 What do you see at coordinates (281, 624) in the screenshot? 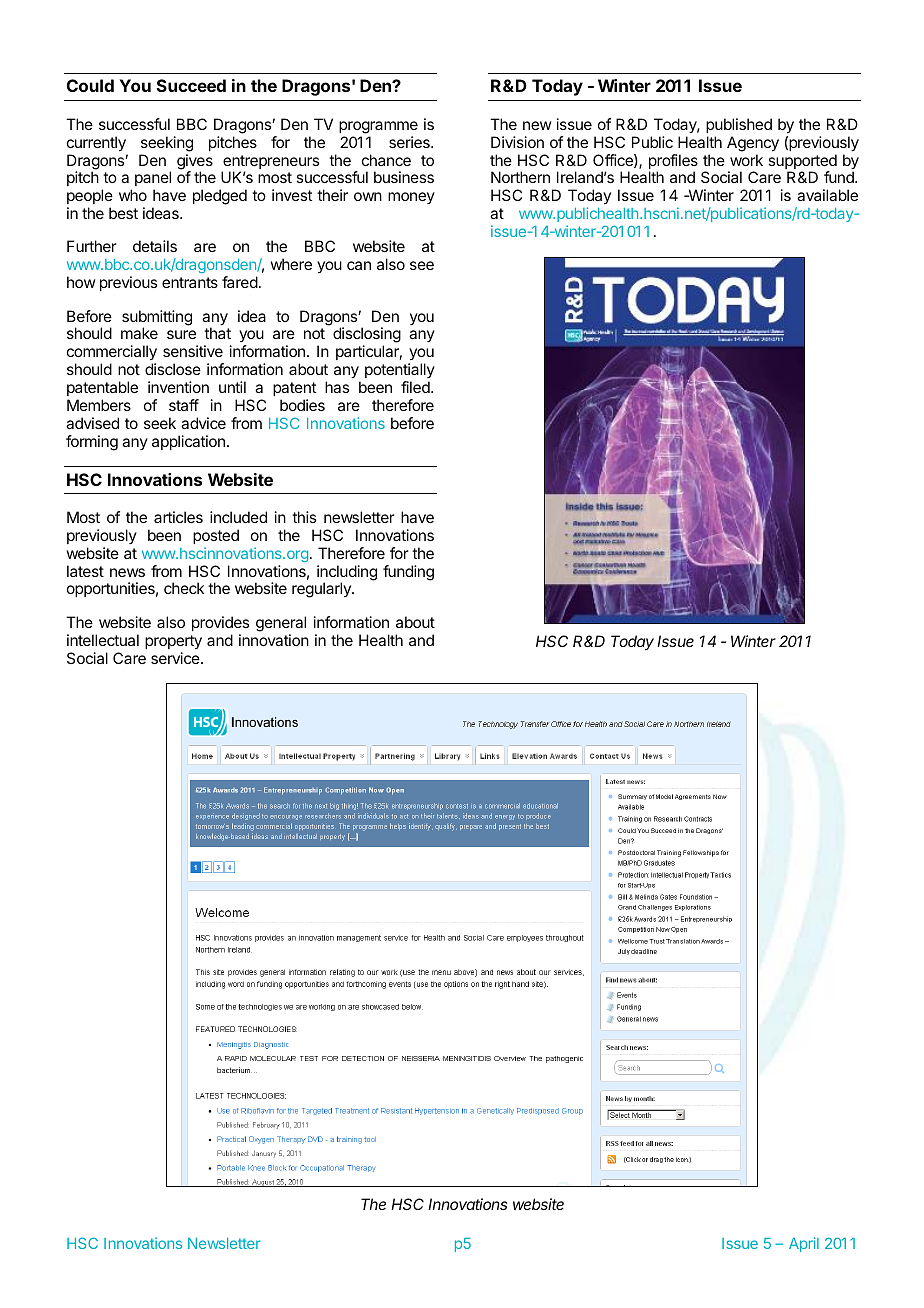
I see `general` at bounding box center [281, 624].
